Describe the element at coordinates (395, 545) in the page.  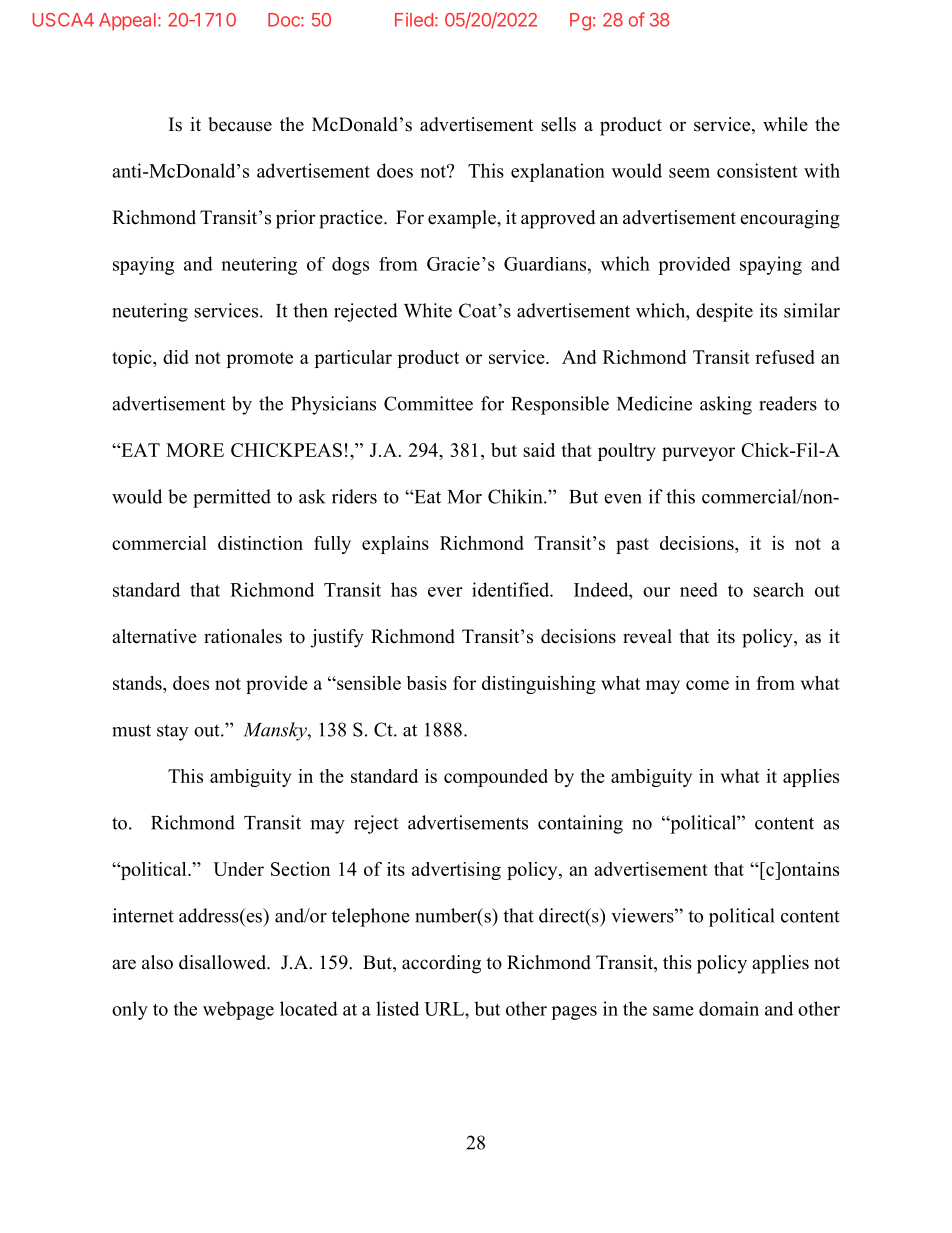
I see `explains` at that location.
